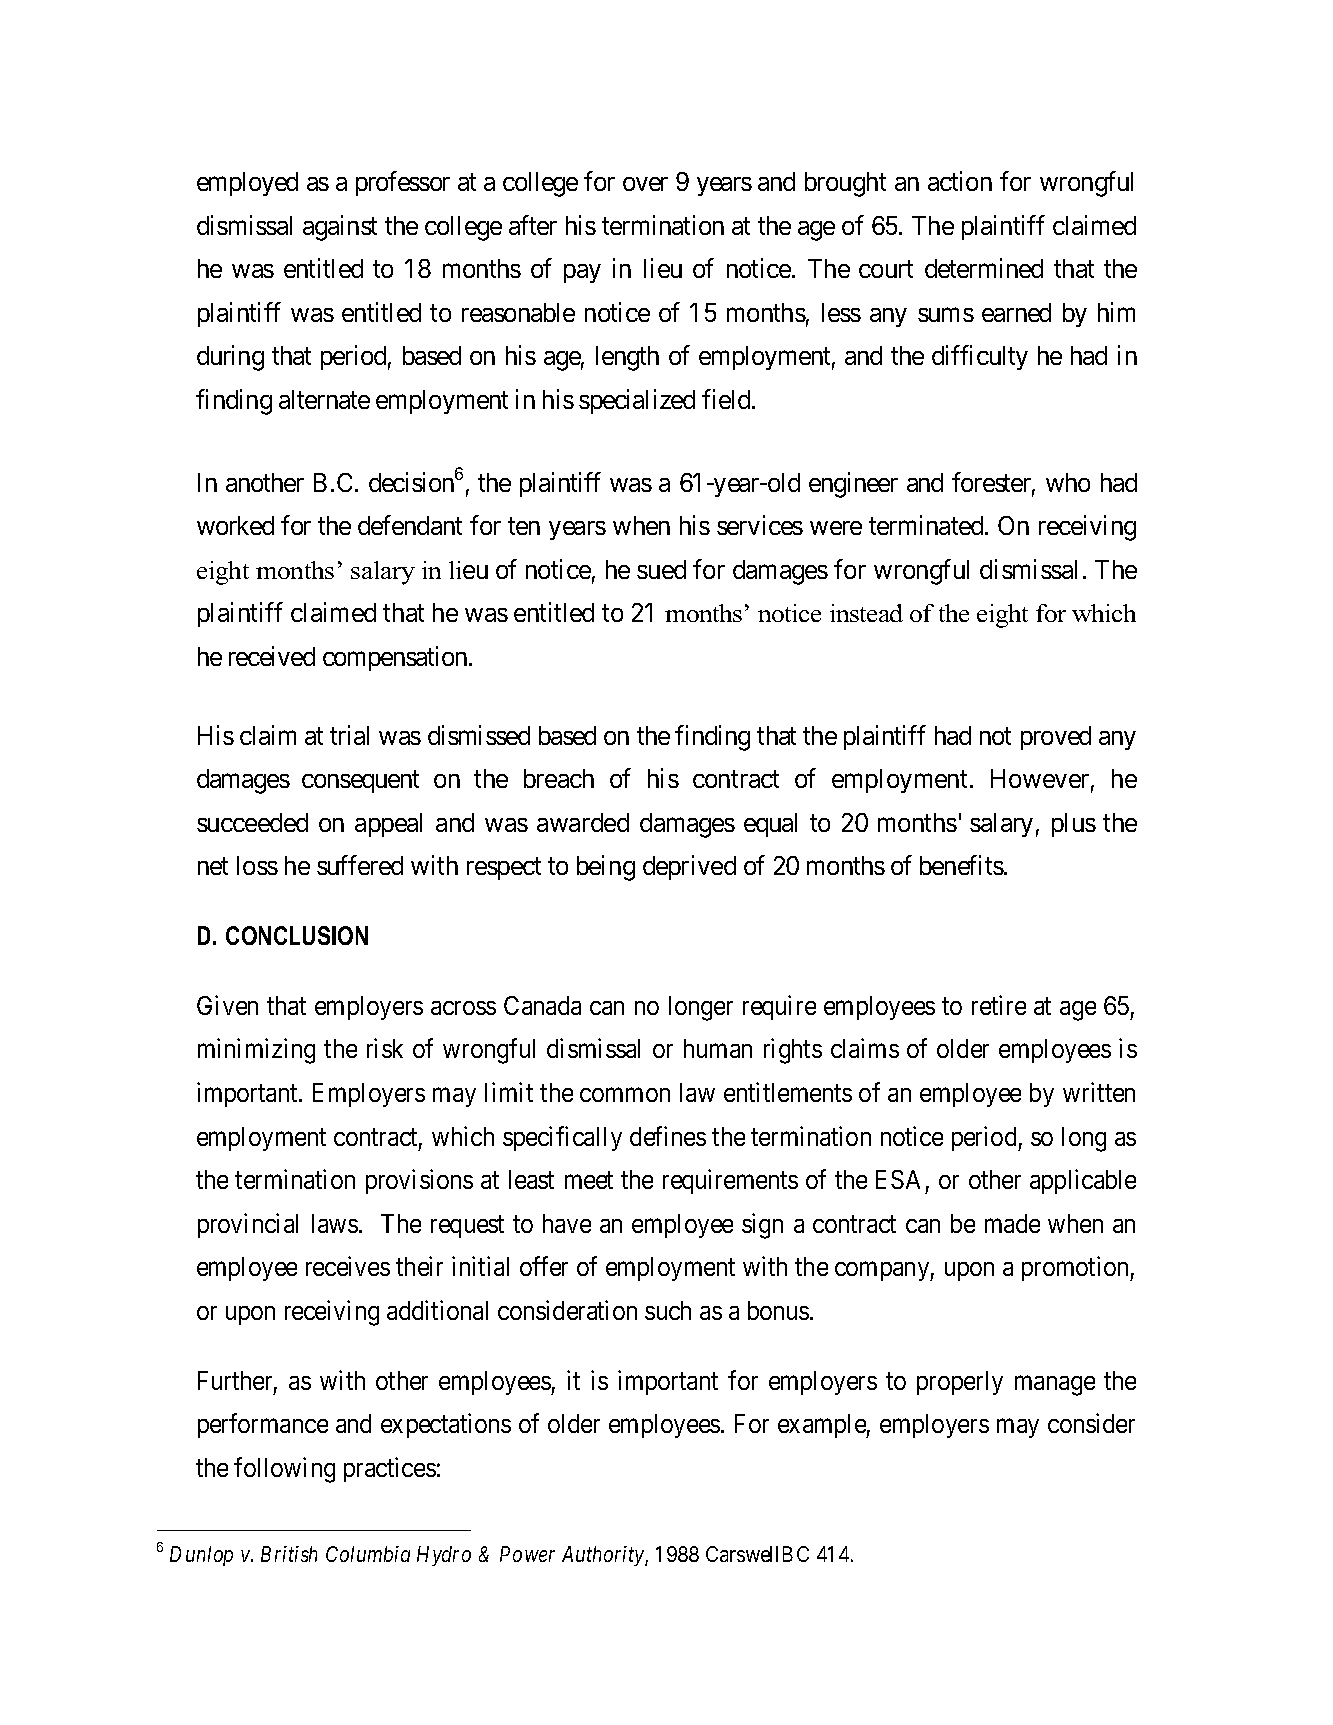 This document has width=1333, height=1725. I want to click on sued, so click(661, 569).
